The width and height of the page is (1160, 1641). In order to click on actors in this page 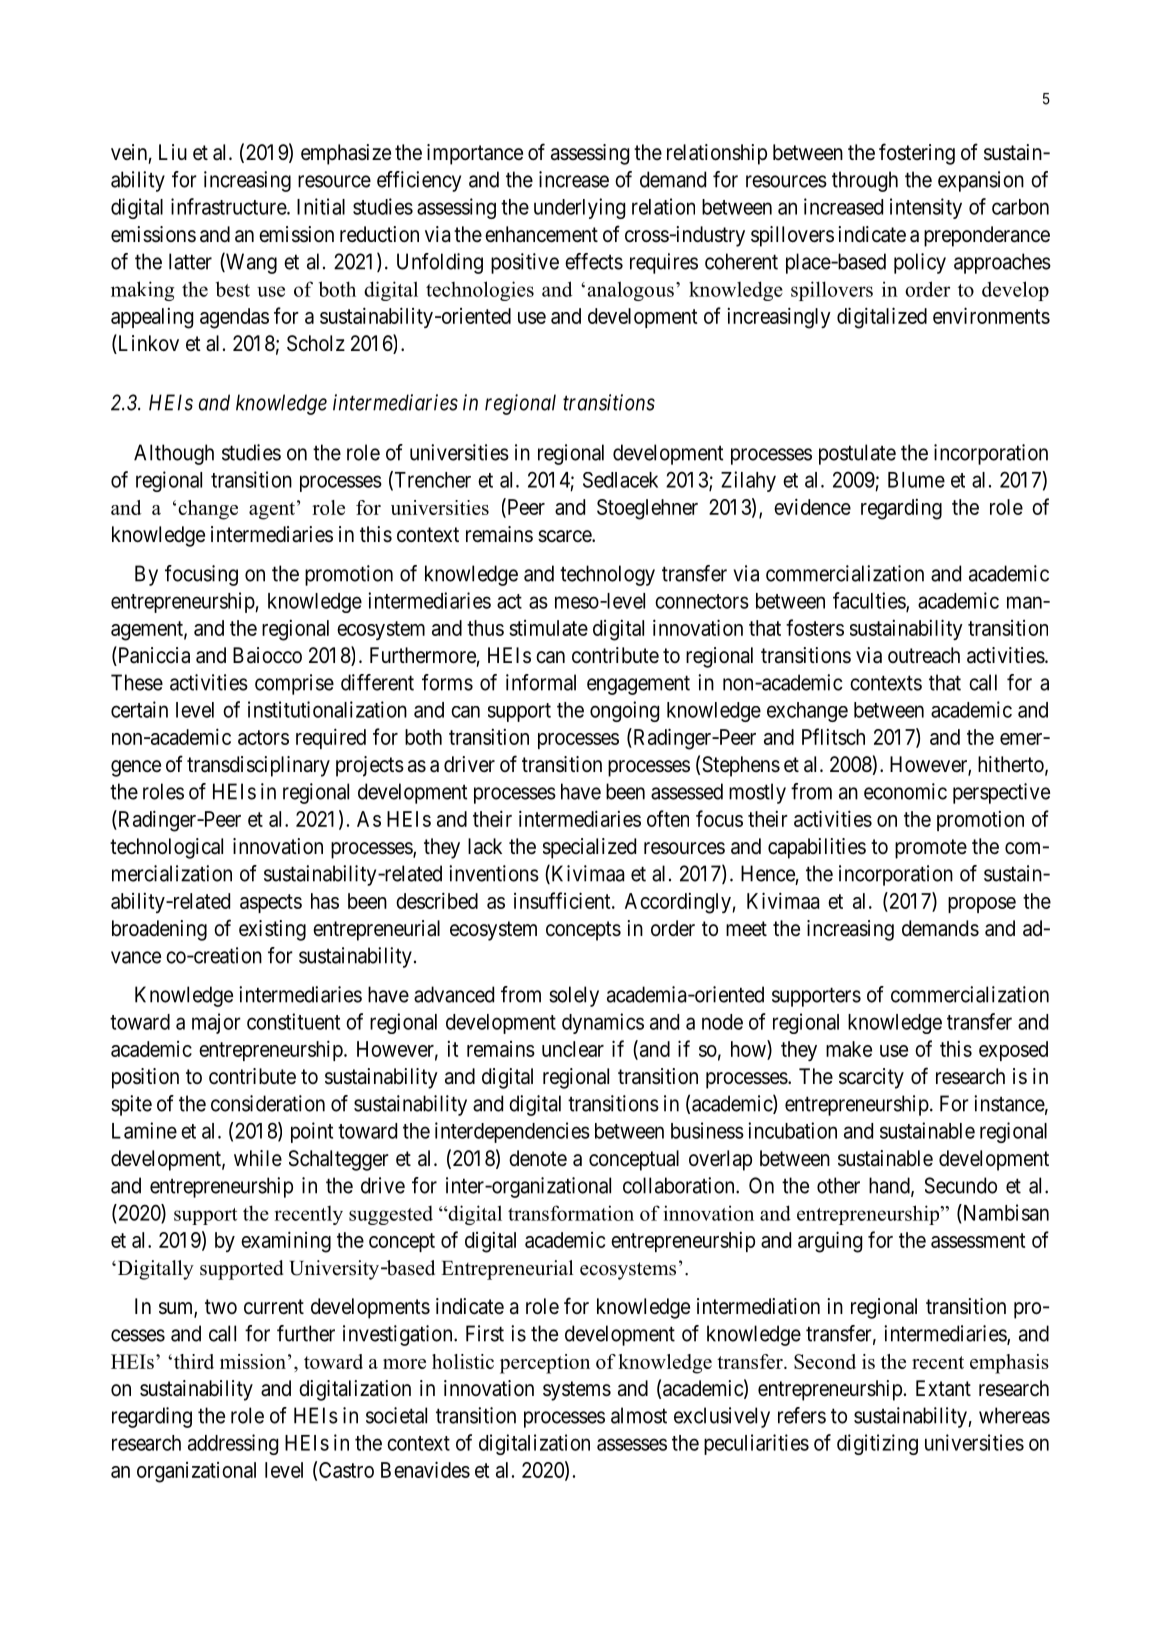, I will do `click(263, 737)`.
